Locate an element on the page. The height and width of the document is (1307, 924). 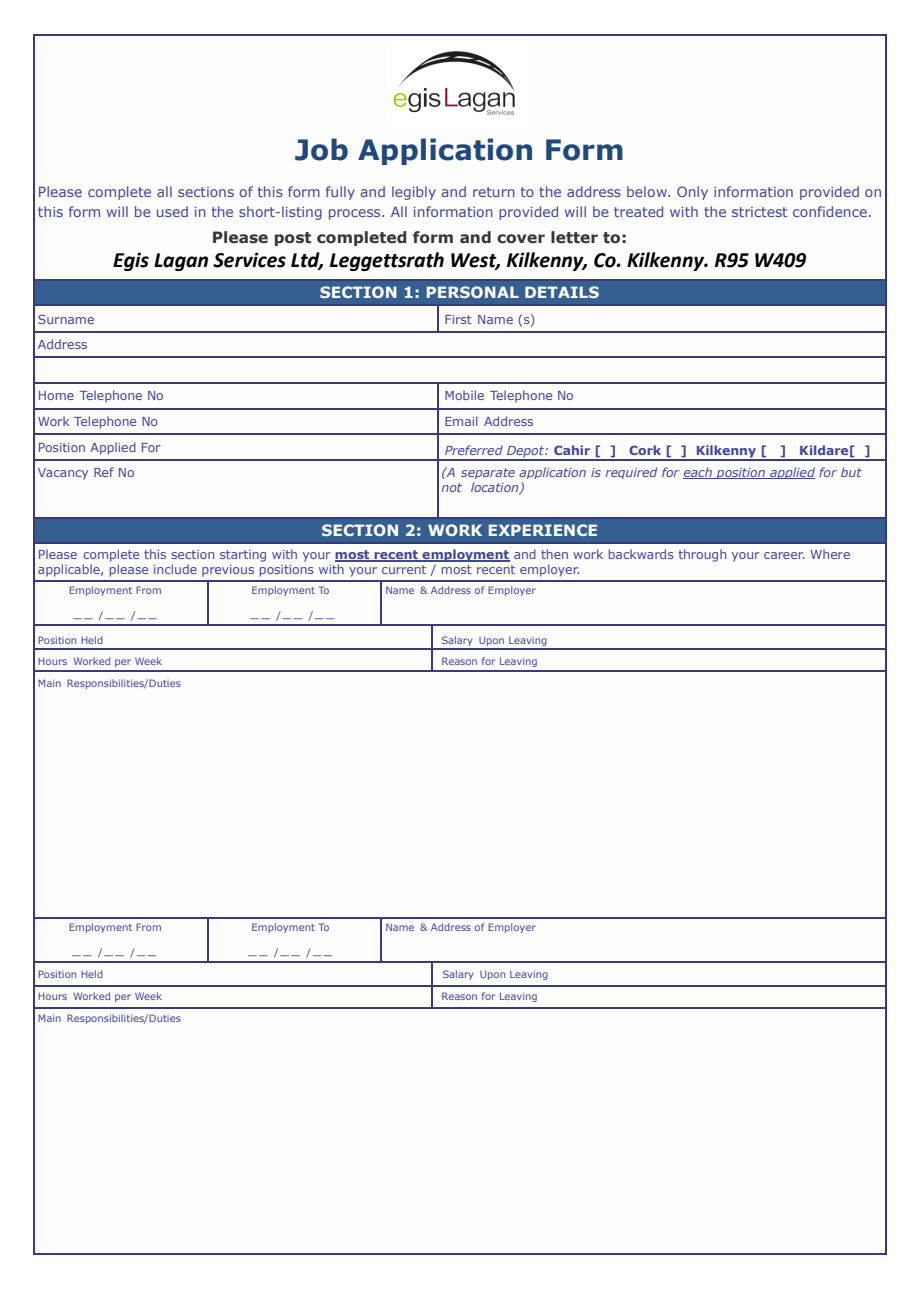
return is located at coordinates (494, 192).
